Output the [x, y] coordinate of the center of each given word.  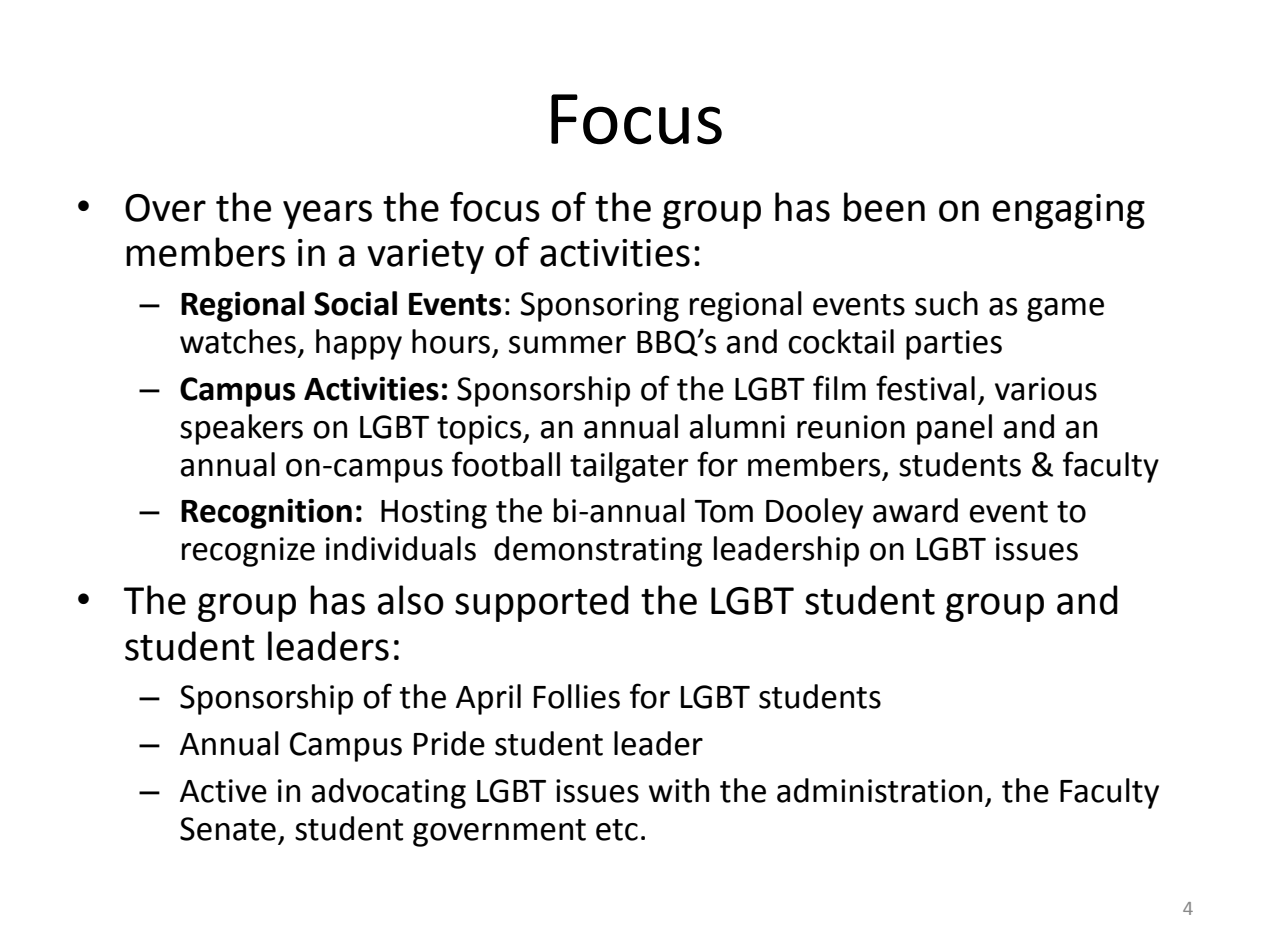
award [915, 510]
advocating [389, 793]
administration [879, 790]
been [884, 207]
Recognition [266, 513]
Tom [724, 511]
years [327, 214]
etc [617, 830]
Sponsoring [599, 307]
